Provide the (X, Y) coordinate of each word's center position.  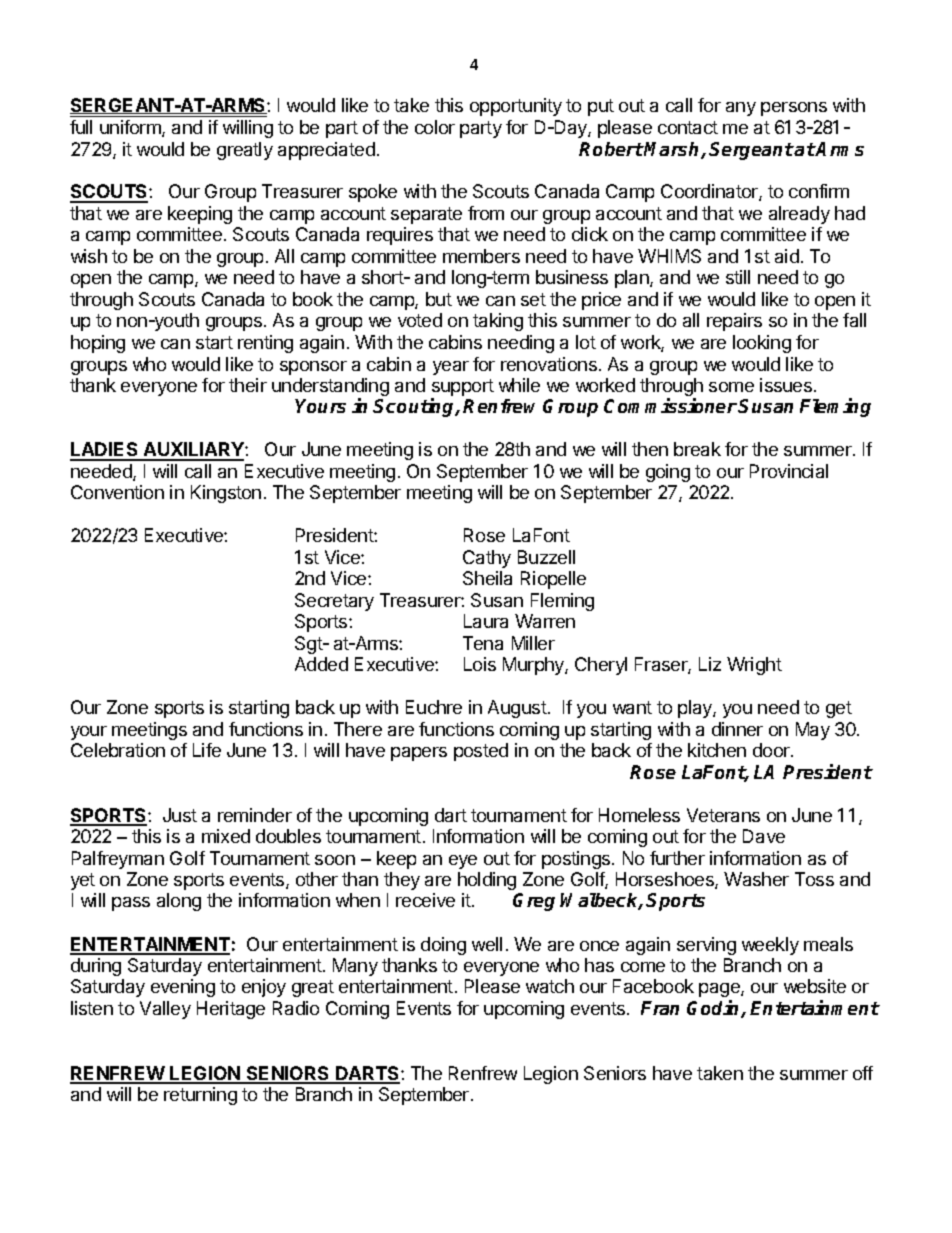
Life (207, 750)
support (462, 389)
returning (200, 1096)
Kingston (226, 494)
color (435, 127)
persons (794, 109)
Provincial (789, 471)
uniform (131, 128)
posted (481, 752)
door (772, 750)
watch (550, 986)
